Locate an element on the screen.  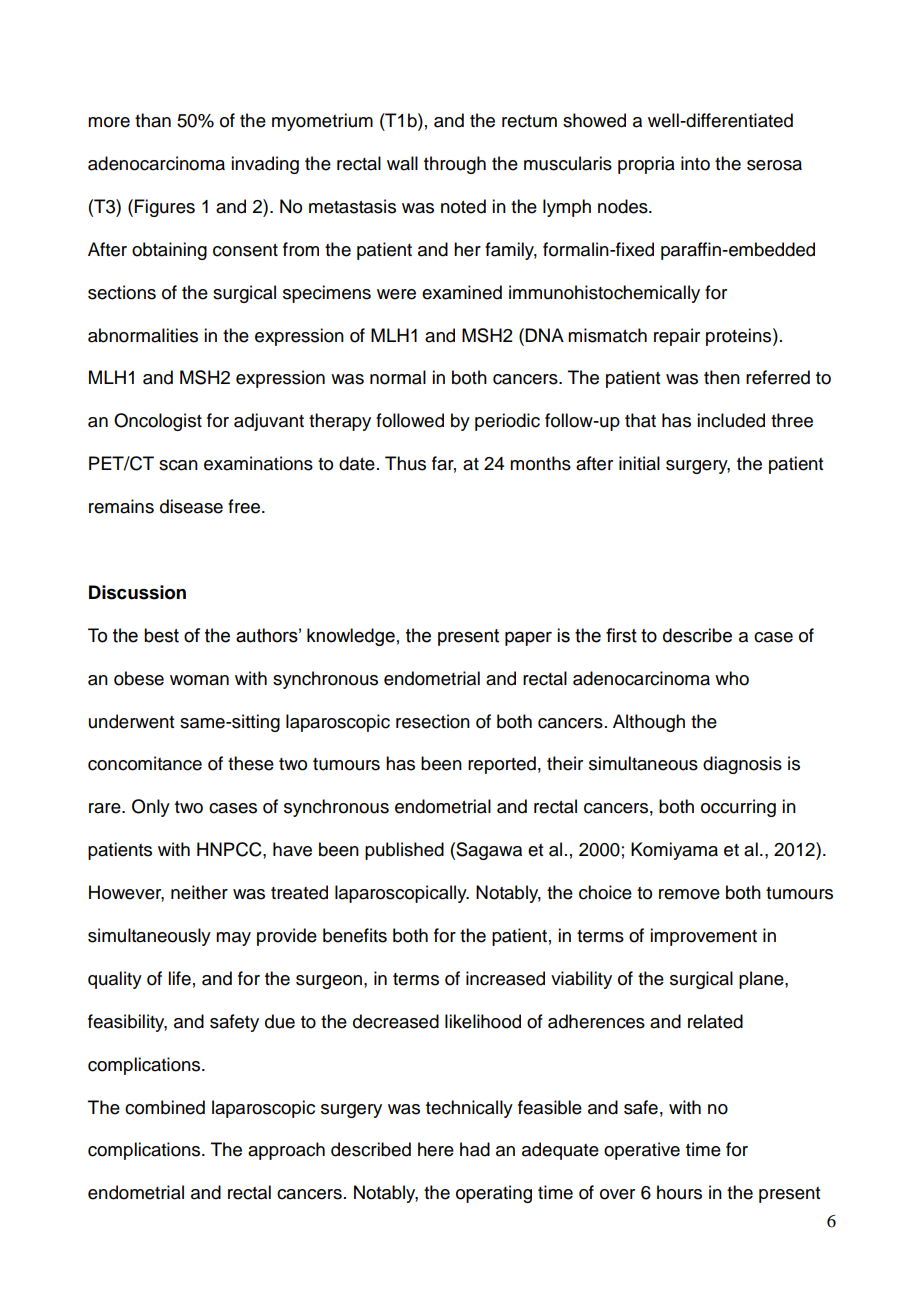
initial is located at coordinates (639, 463).
